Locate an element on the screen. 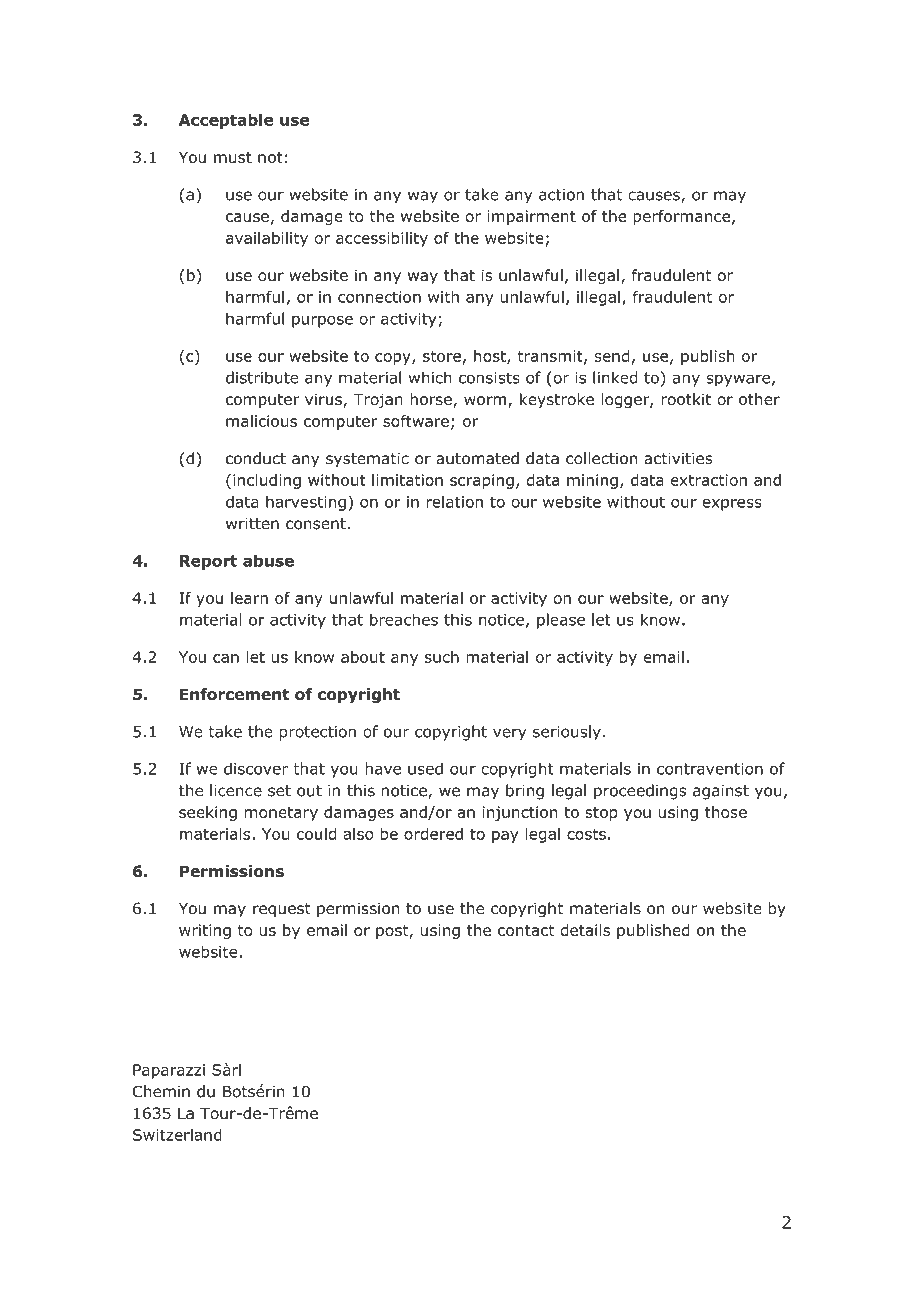 The width and height of the screenshot is (924, 1308). Switzerland is located at coordinates (177, 1134).
